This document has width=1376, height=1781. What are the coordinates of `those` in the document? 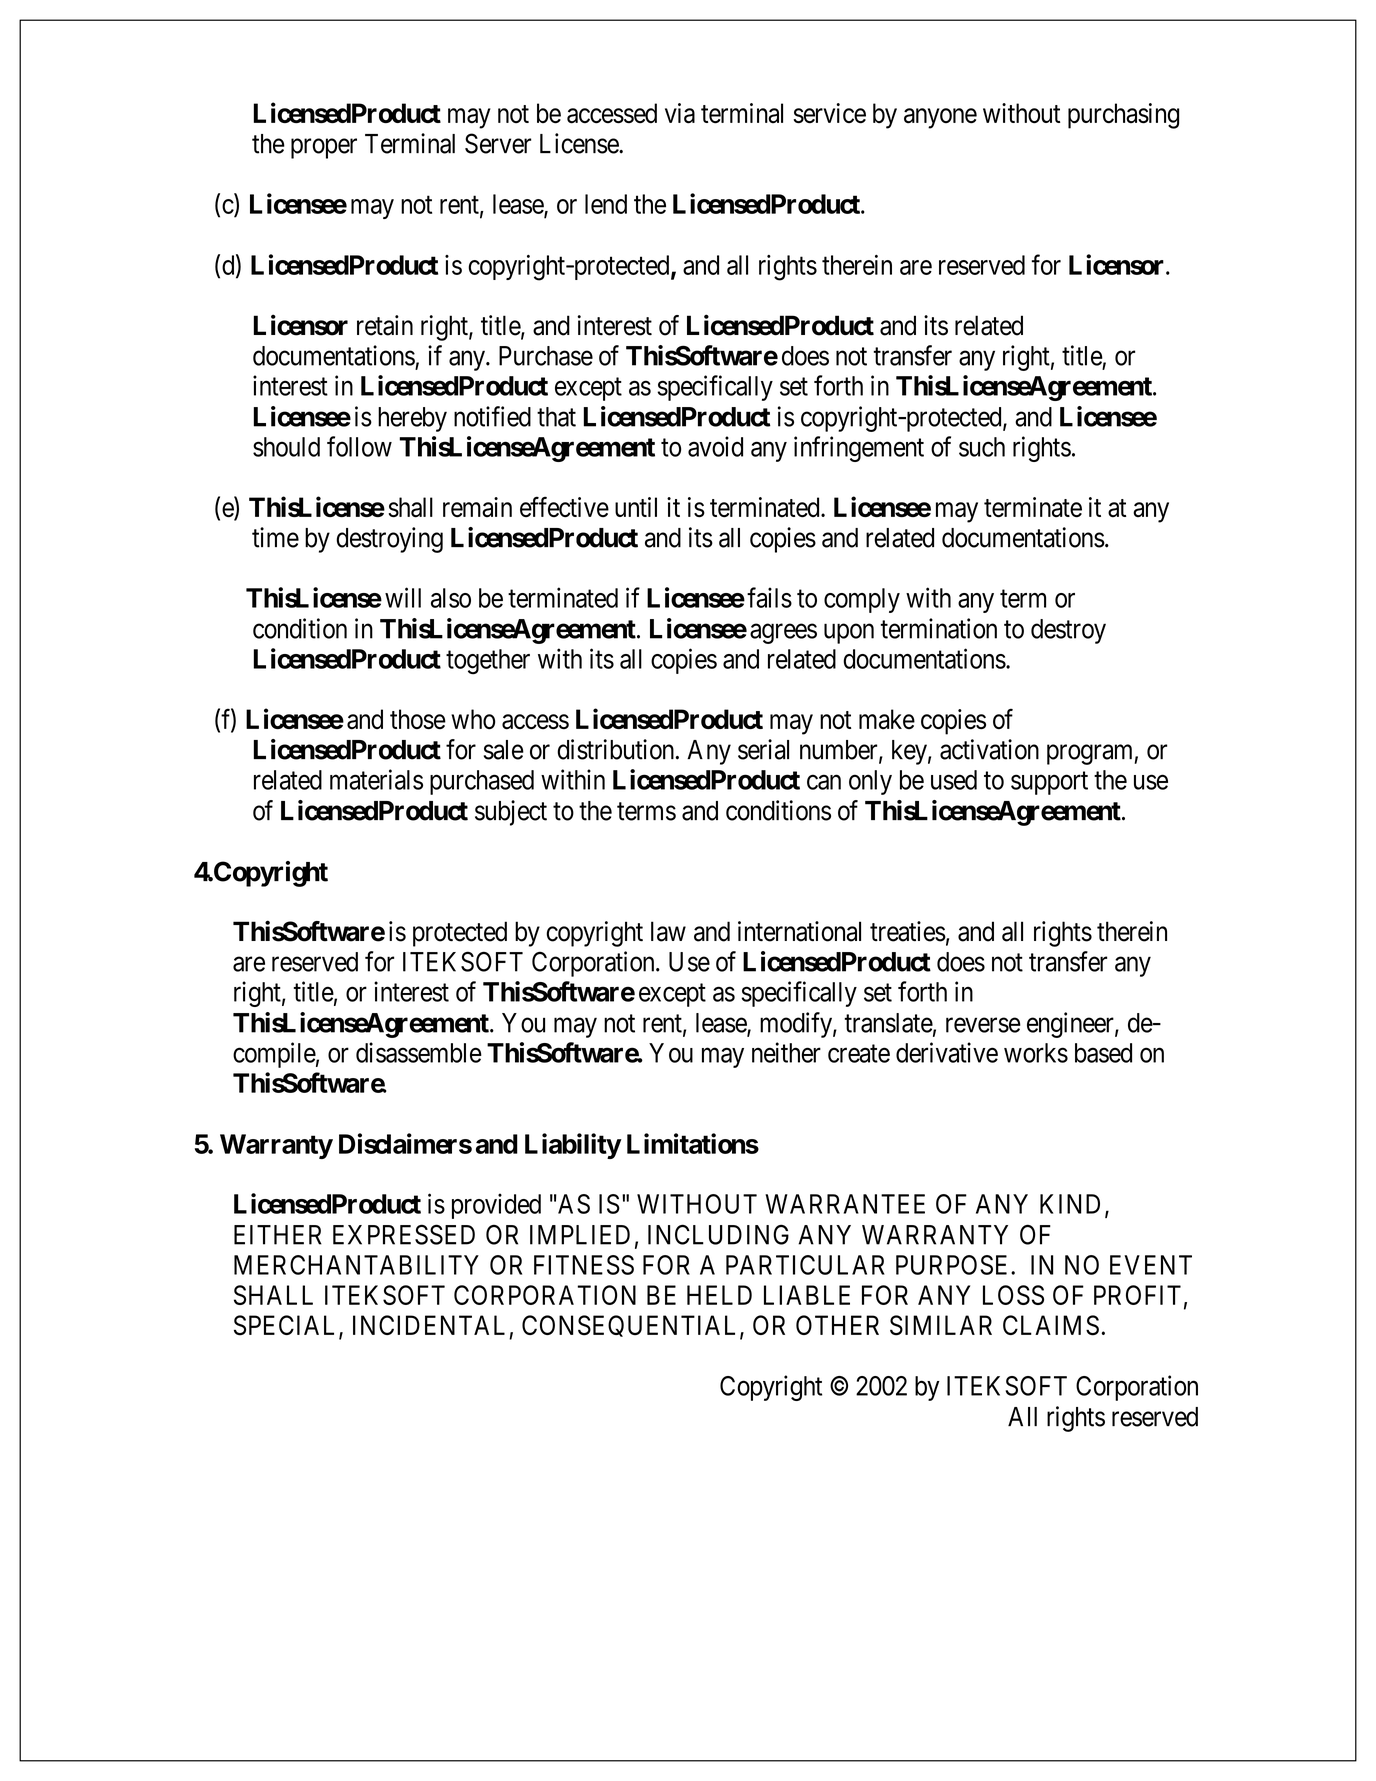 It's located at (418, 719).
